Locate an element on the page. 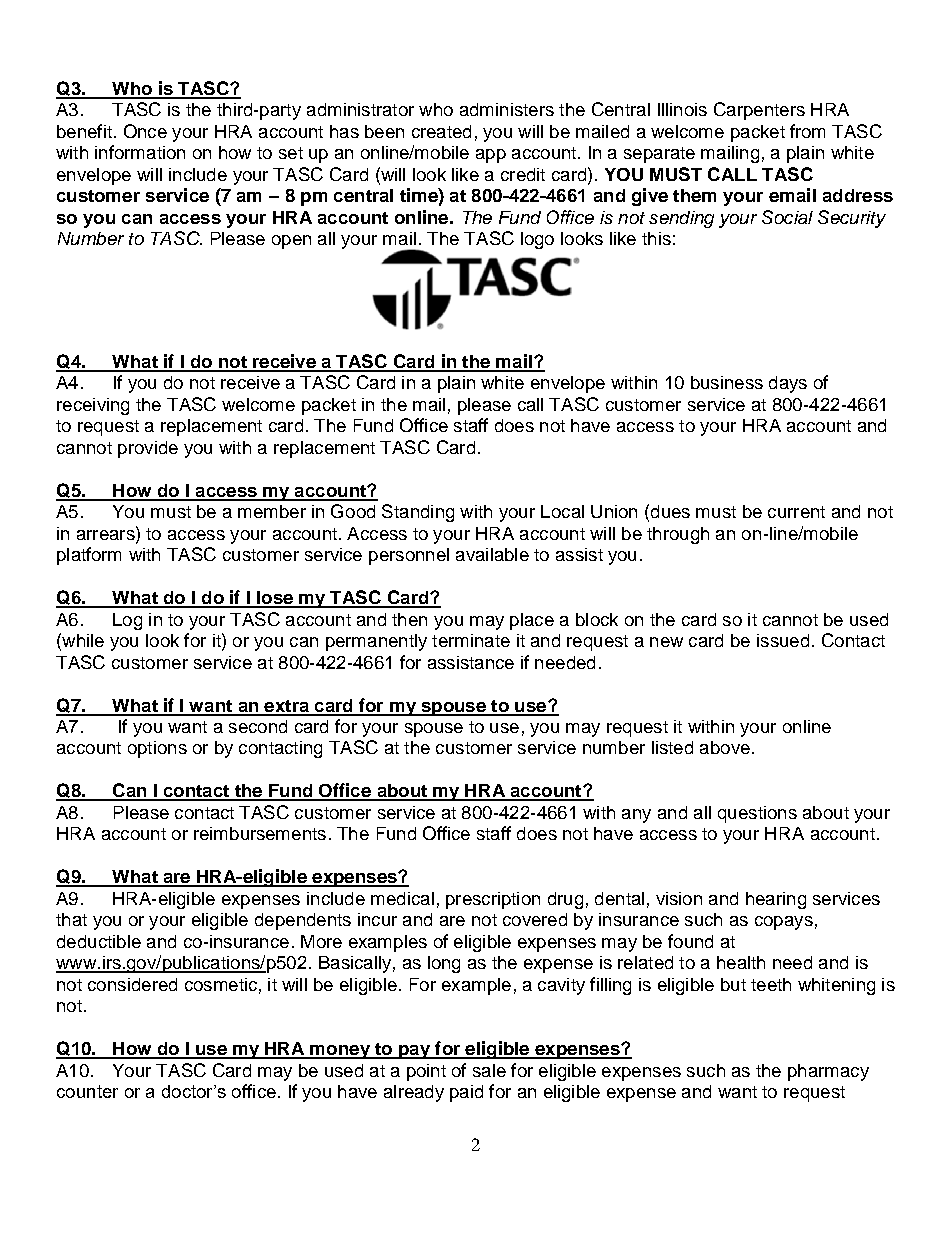  sale is located at coordinates (489, 1070).
